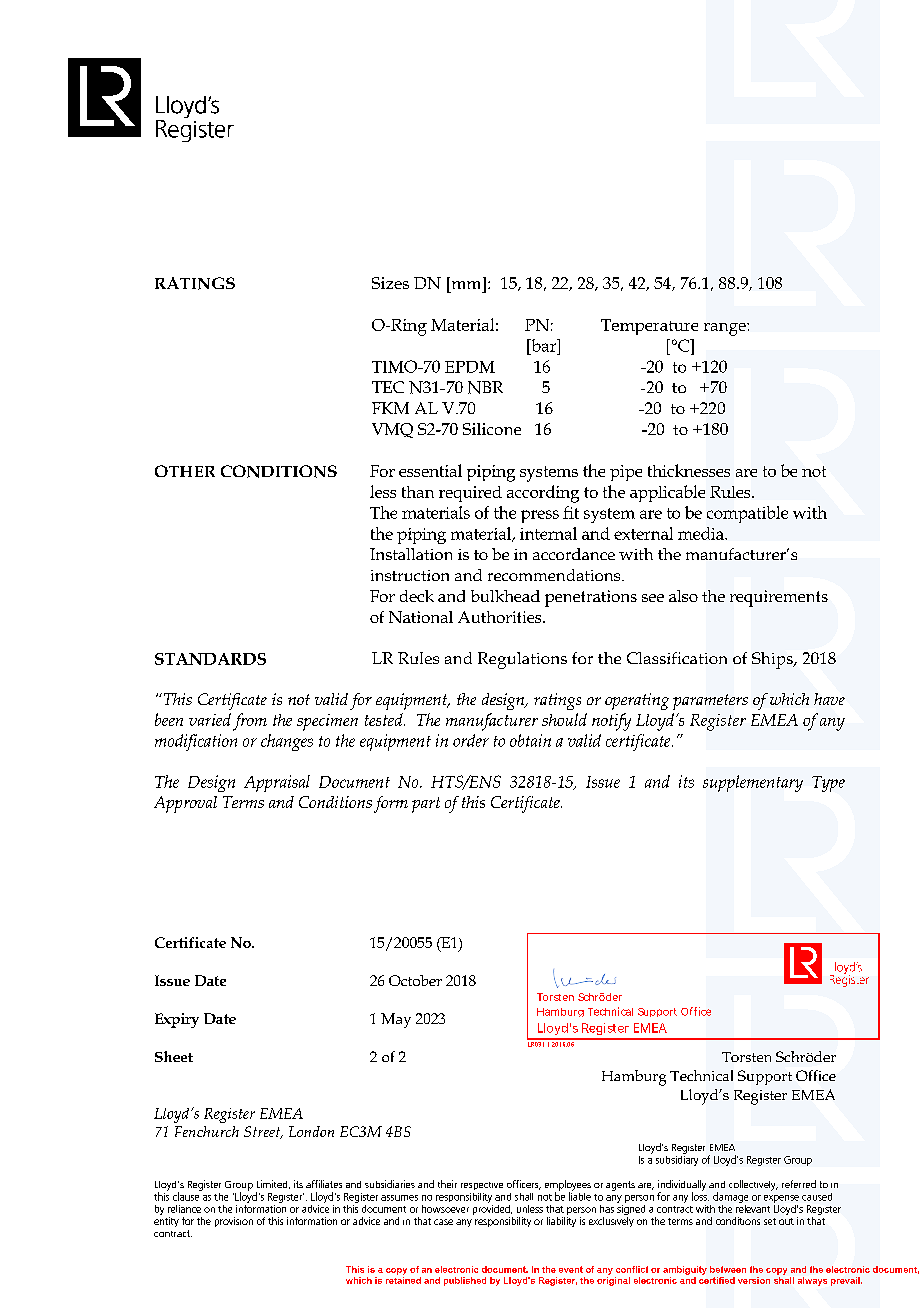 This screenshot has width=924, height=1308. What do you see at coordinates (726, 329) in the screenshot?
I see `range` at bounding box center [726, 329].
